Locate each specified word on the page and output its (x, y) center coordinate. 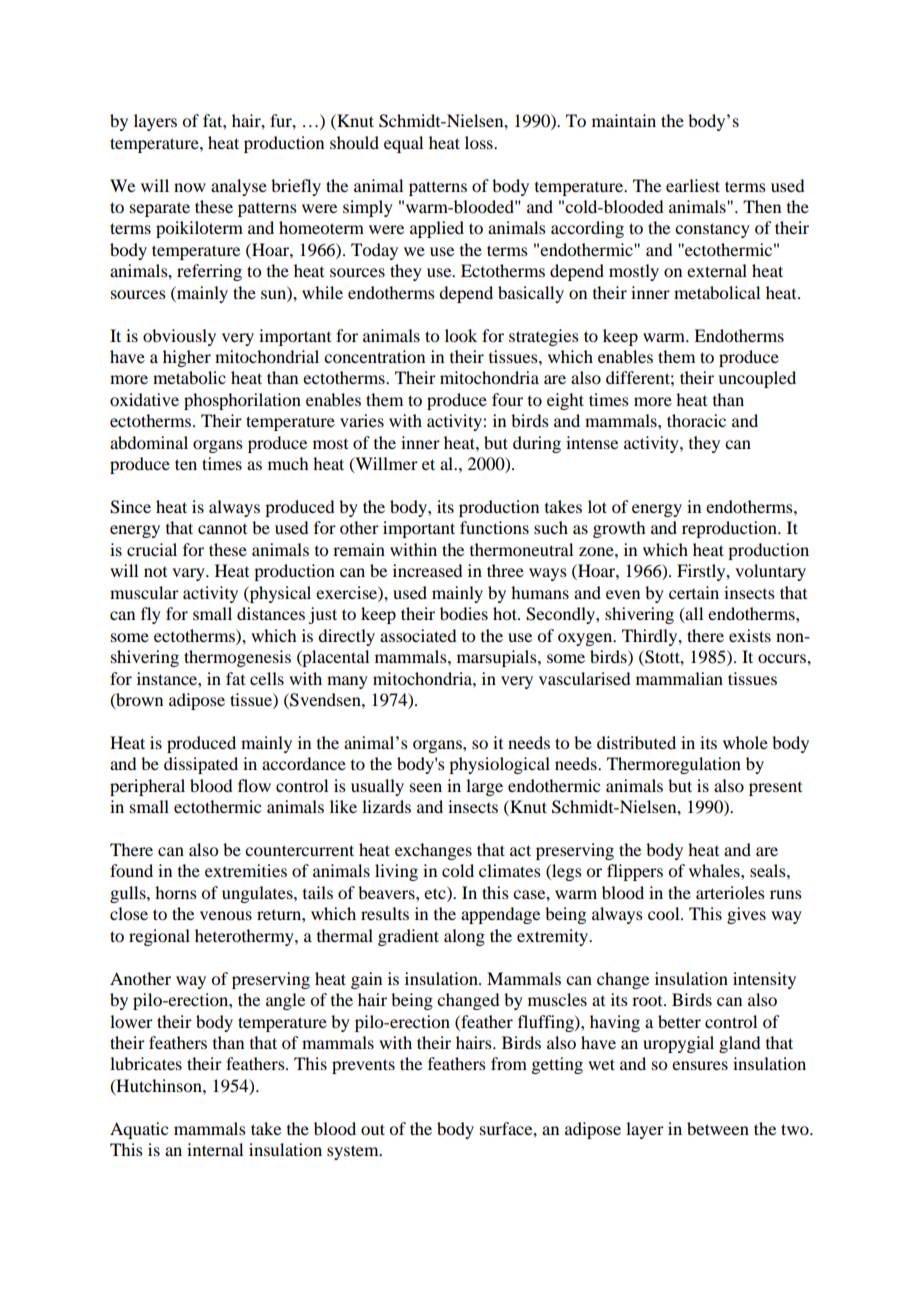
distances (271, 613)
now (190, 187)
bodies (464, 613)
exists (750, 635)
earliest (693, 185)
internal (215, 1149)
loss (480, 142)
